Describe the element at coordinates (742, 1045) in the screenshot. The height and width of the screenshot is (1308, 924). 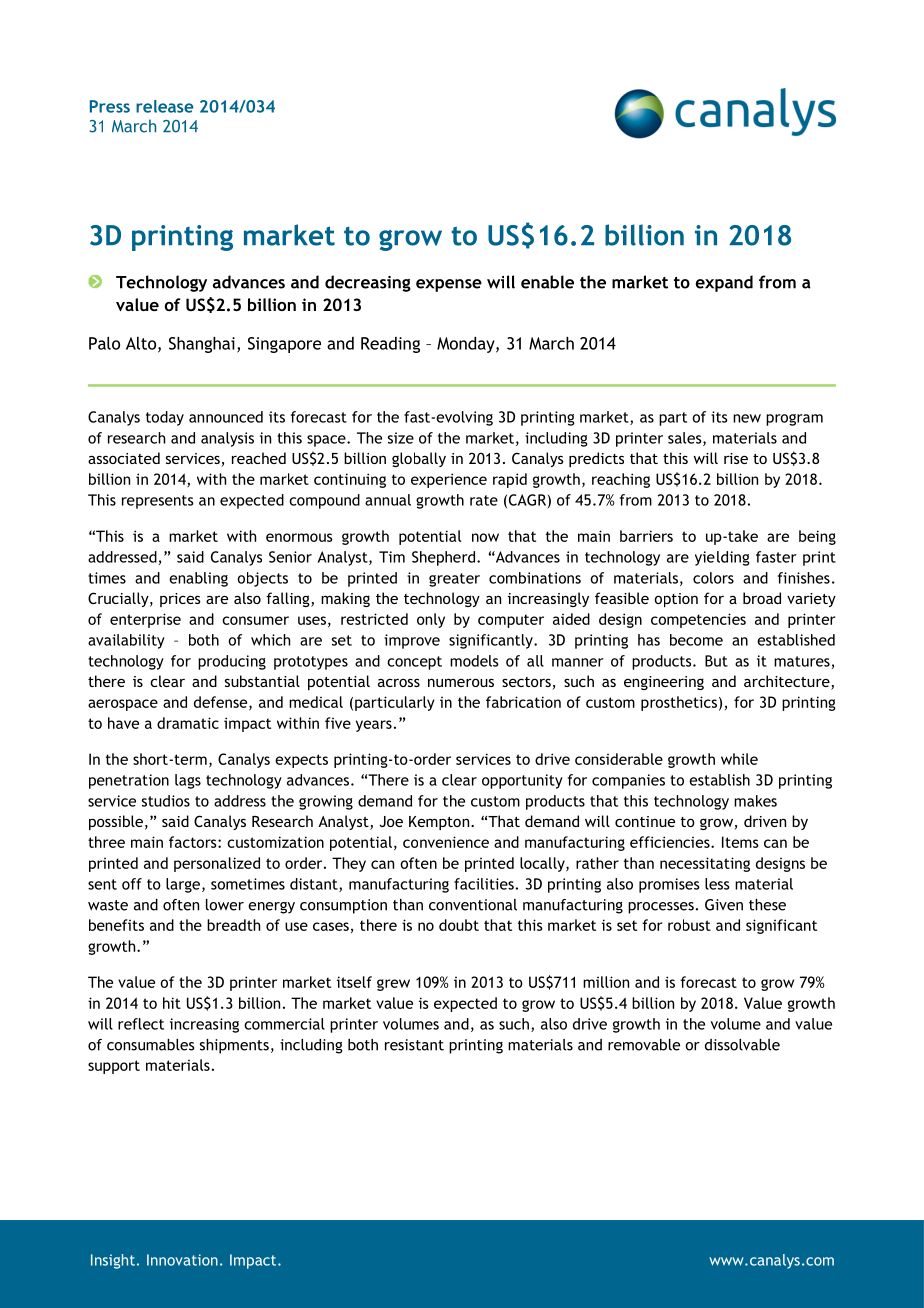
I see `dissolvable` at that location.
